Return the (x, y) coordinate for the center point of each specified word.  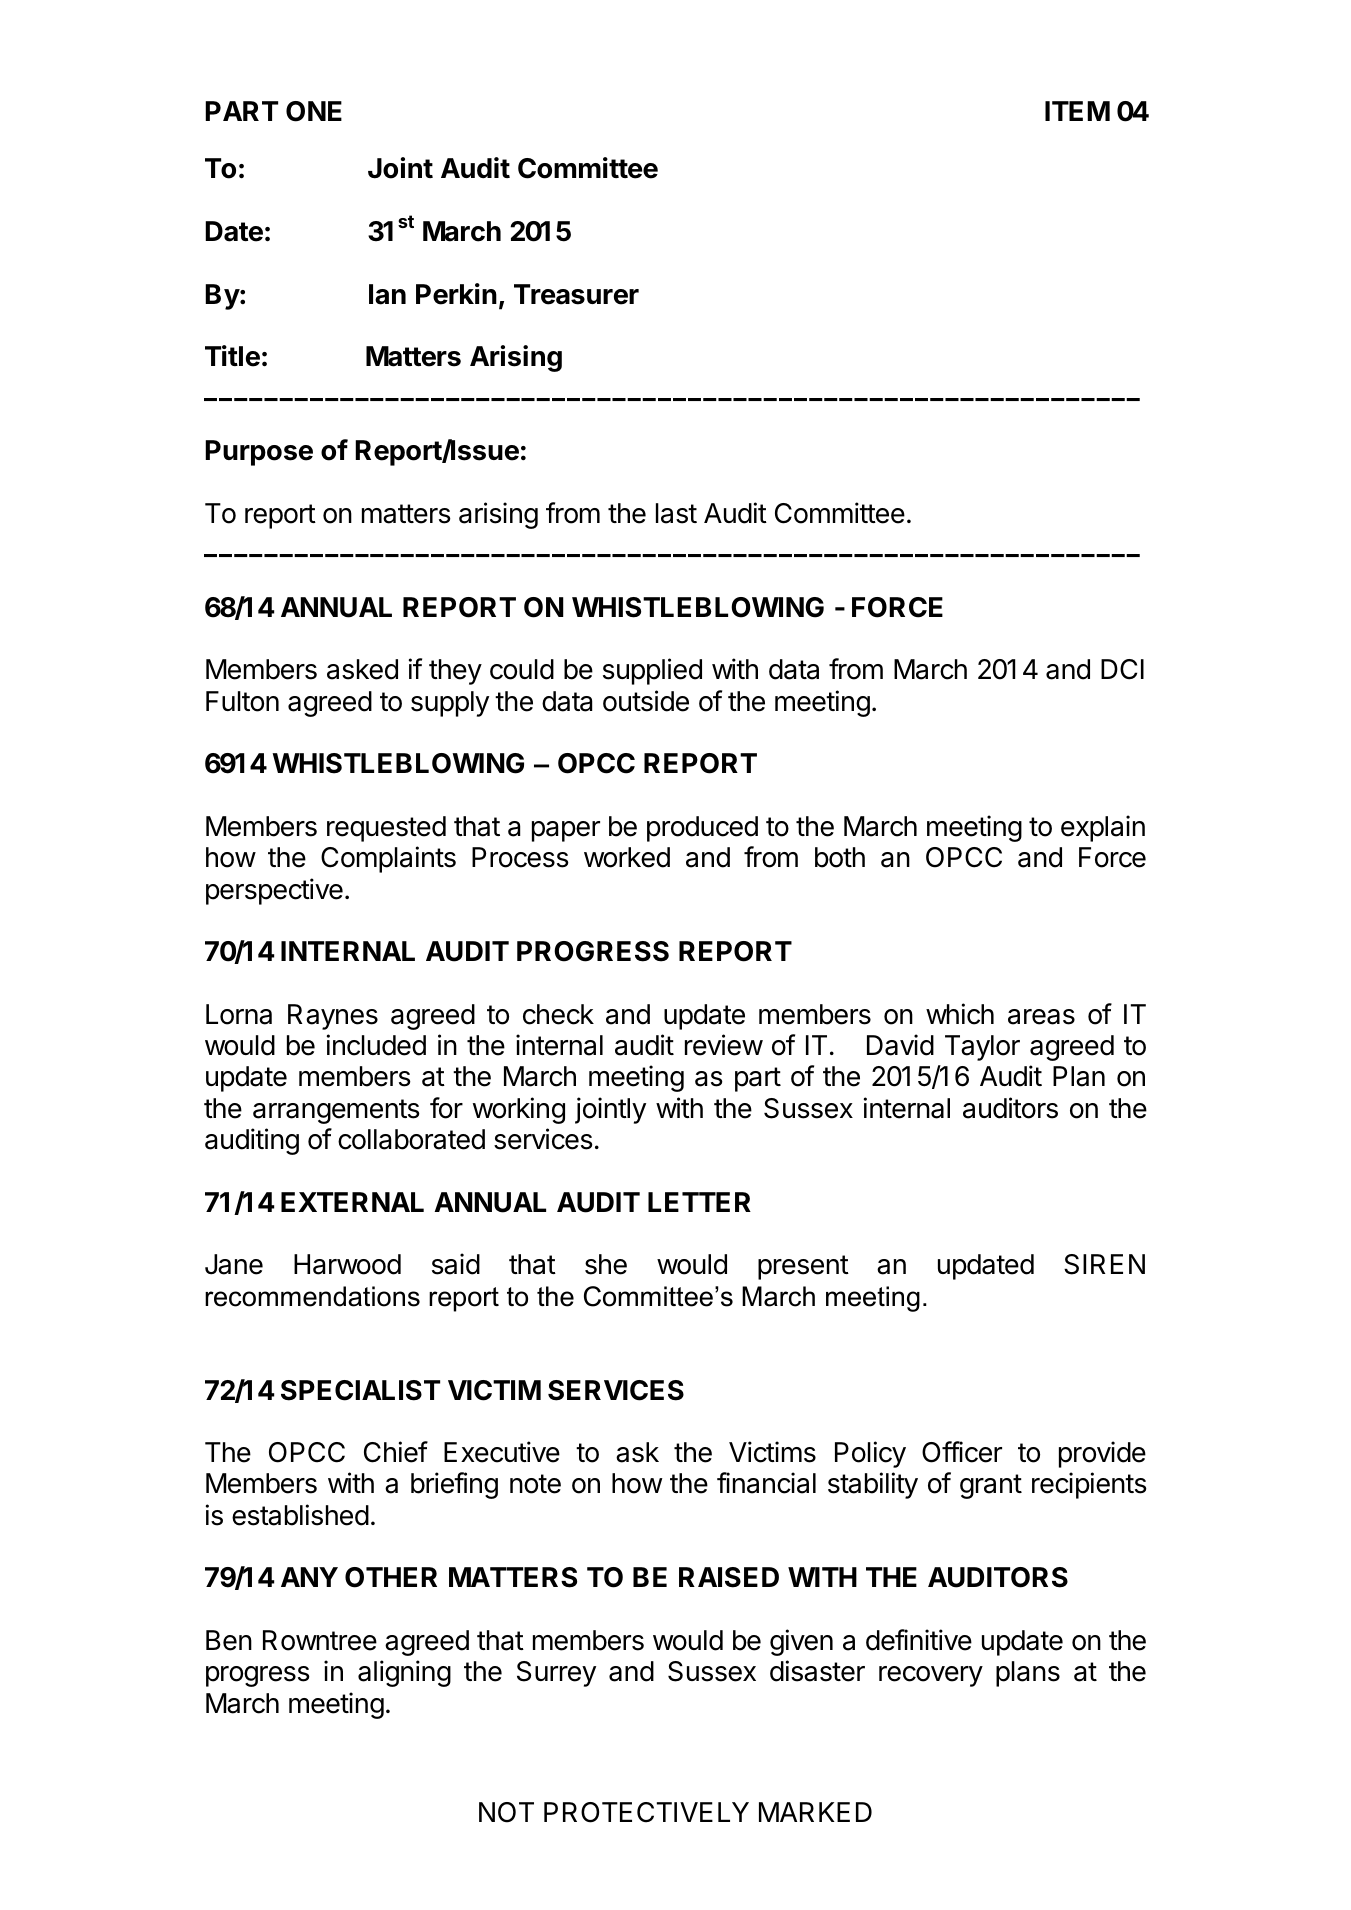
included (376, 1045)
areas (1041, 1017)
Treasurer (576, 294)
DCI (1122, 669)
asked (362, 669)
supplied (652, 671)
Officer (962, 1452)
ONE (314, 111)
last (676, 513)
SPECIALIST (360, 1390)
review (724, 1045)
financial (766, 1483)
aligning (404, 1673)
